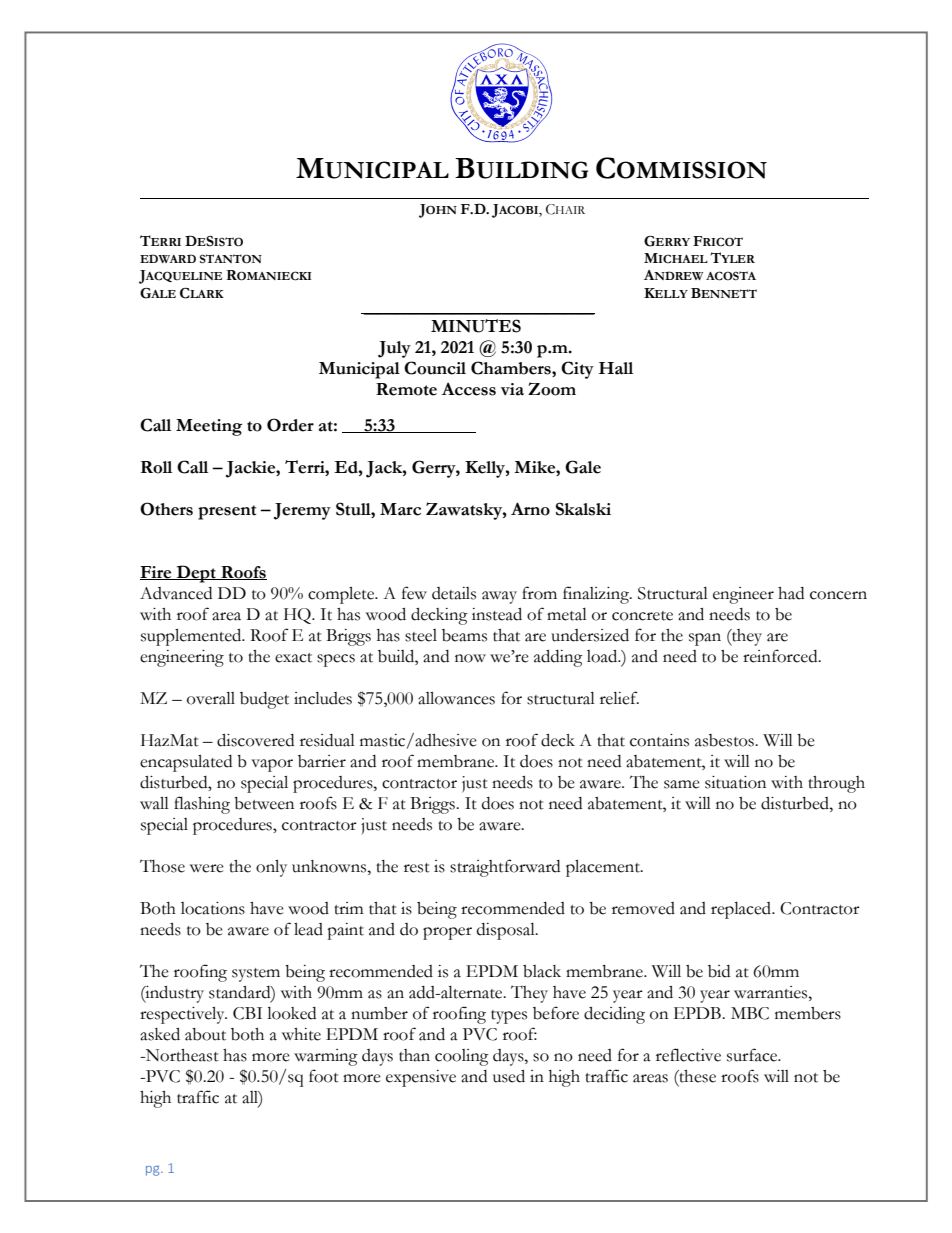 Image resolution: width=952 pixels, height=1233 pixels. Describe the element at coordinates (753, 1055) in the screenshot. I see `surface` at that location.
